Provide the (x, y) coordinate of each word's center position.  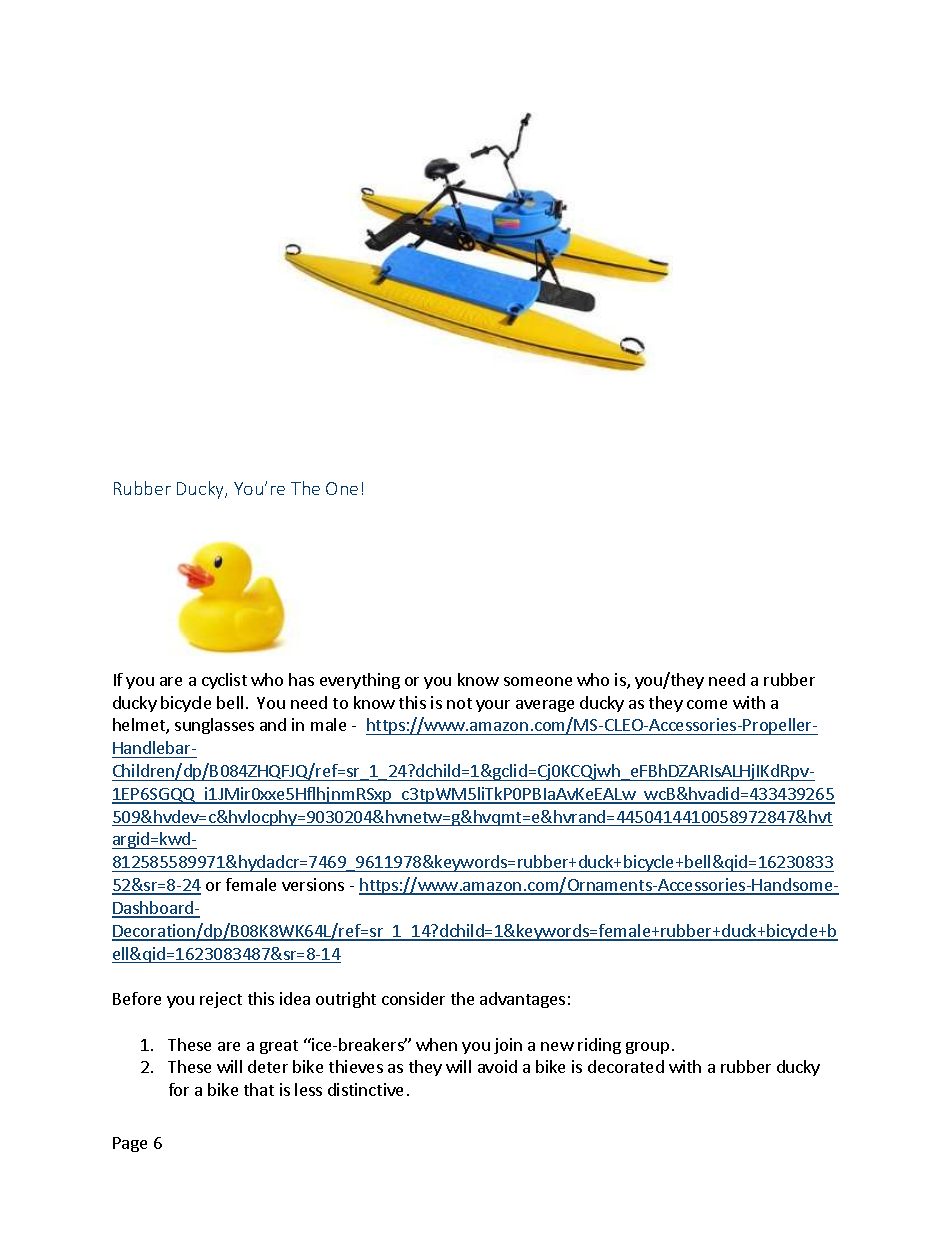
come (707, 704)
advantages (522, 1000)
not (459, 703)
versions (313, 884)
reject (221, 1000)
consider (413, 998)
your (493, 706)
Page (130, 1144)
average (545, 706)
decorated (626, 1066)
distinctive (365, 1089)
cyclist (224, 681)
